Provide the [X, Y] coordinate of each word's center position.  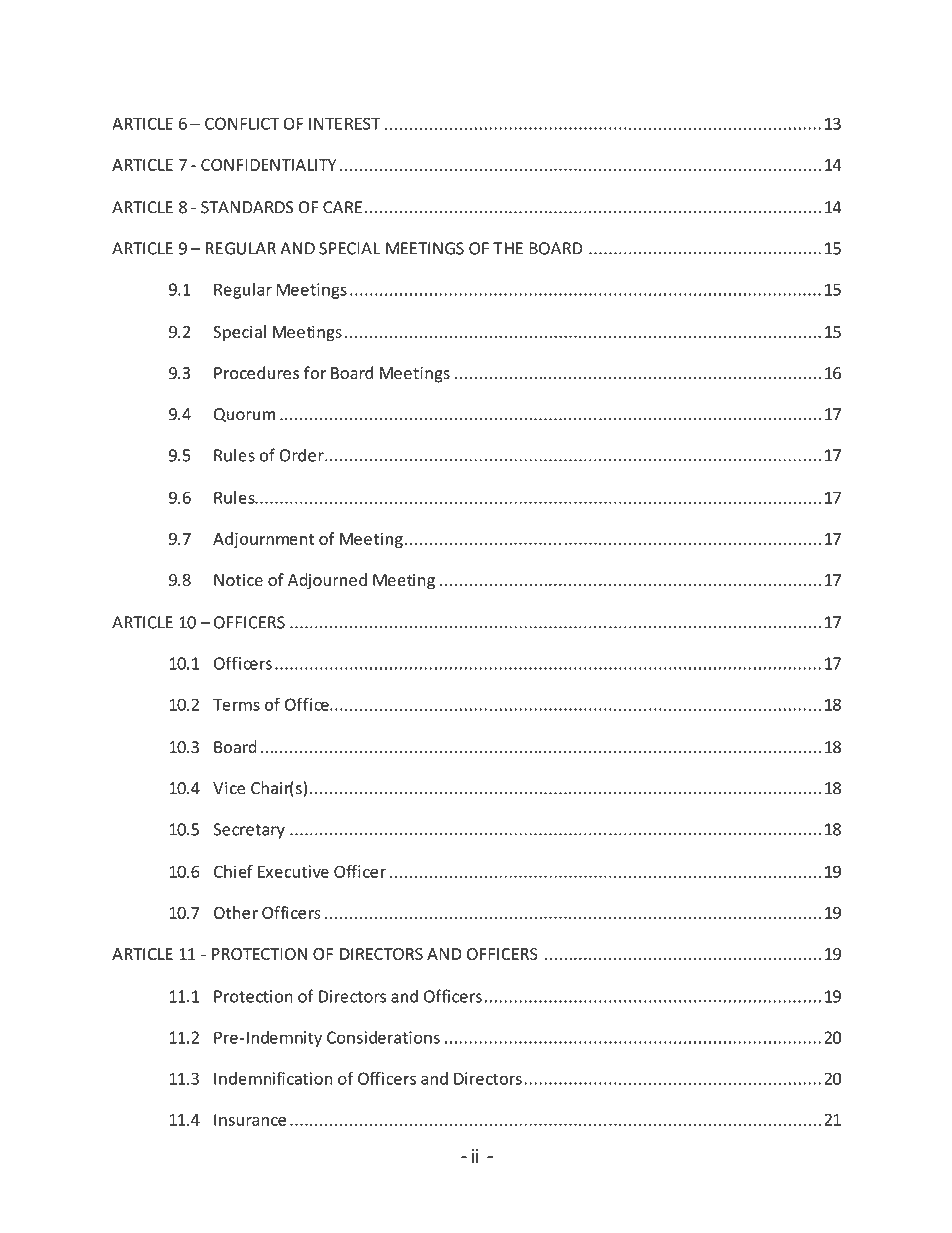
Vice [229, 788]
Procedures [256, 373]
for [315, 373]
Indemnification [273, 1078]
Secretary [249, 831]
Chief [233, 871]
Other [236, 912]
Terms [236, 704]
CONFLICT [242, 123]
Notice [238, 580]
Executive [293, 871]
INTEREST [344, 123]
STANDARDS [247, 207]
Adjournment [264, 540]
